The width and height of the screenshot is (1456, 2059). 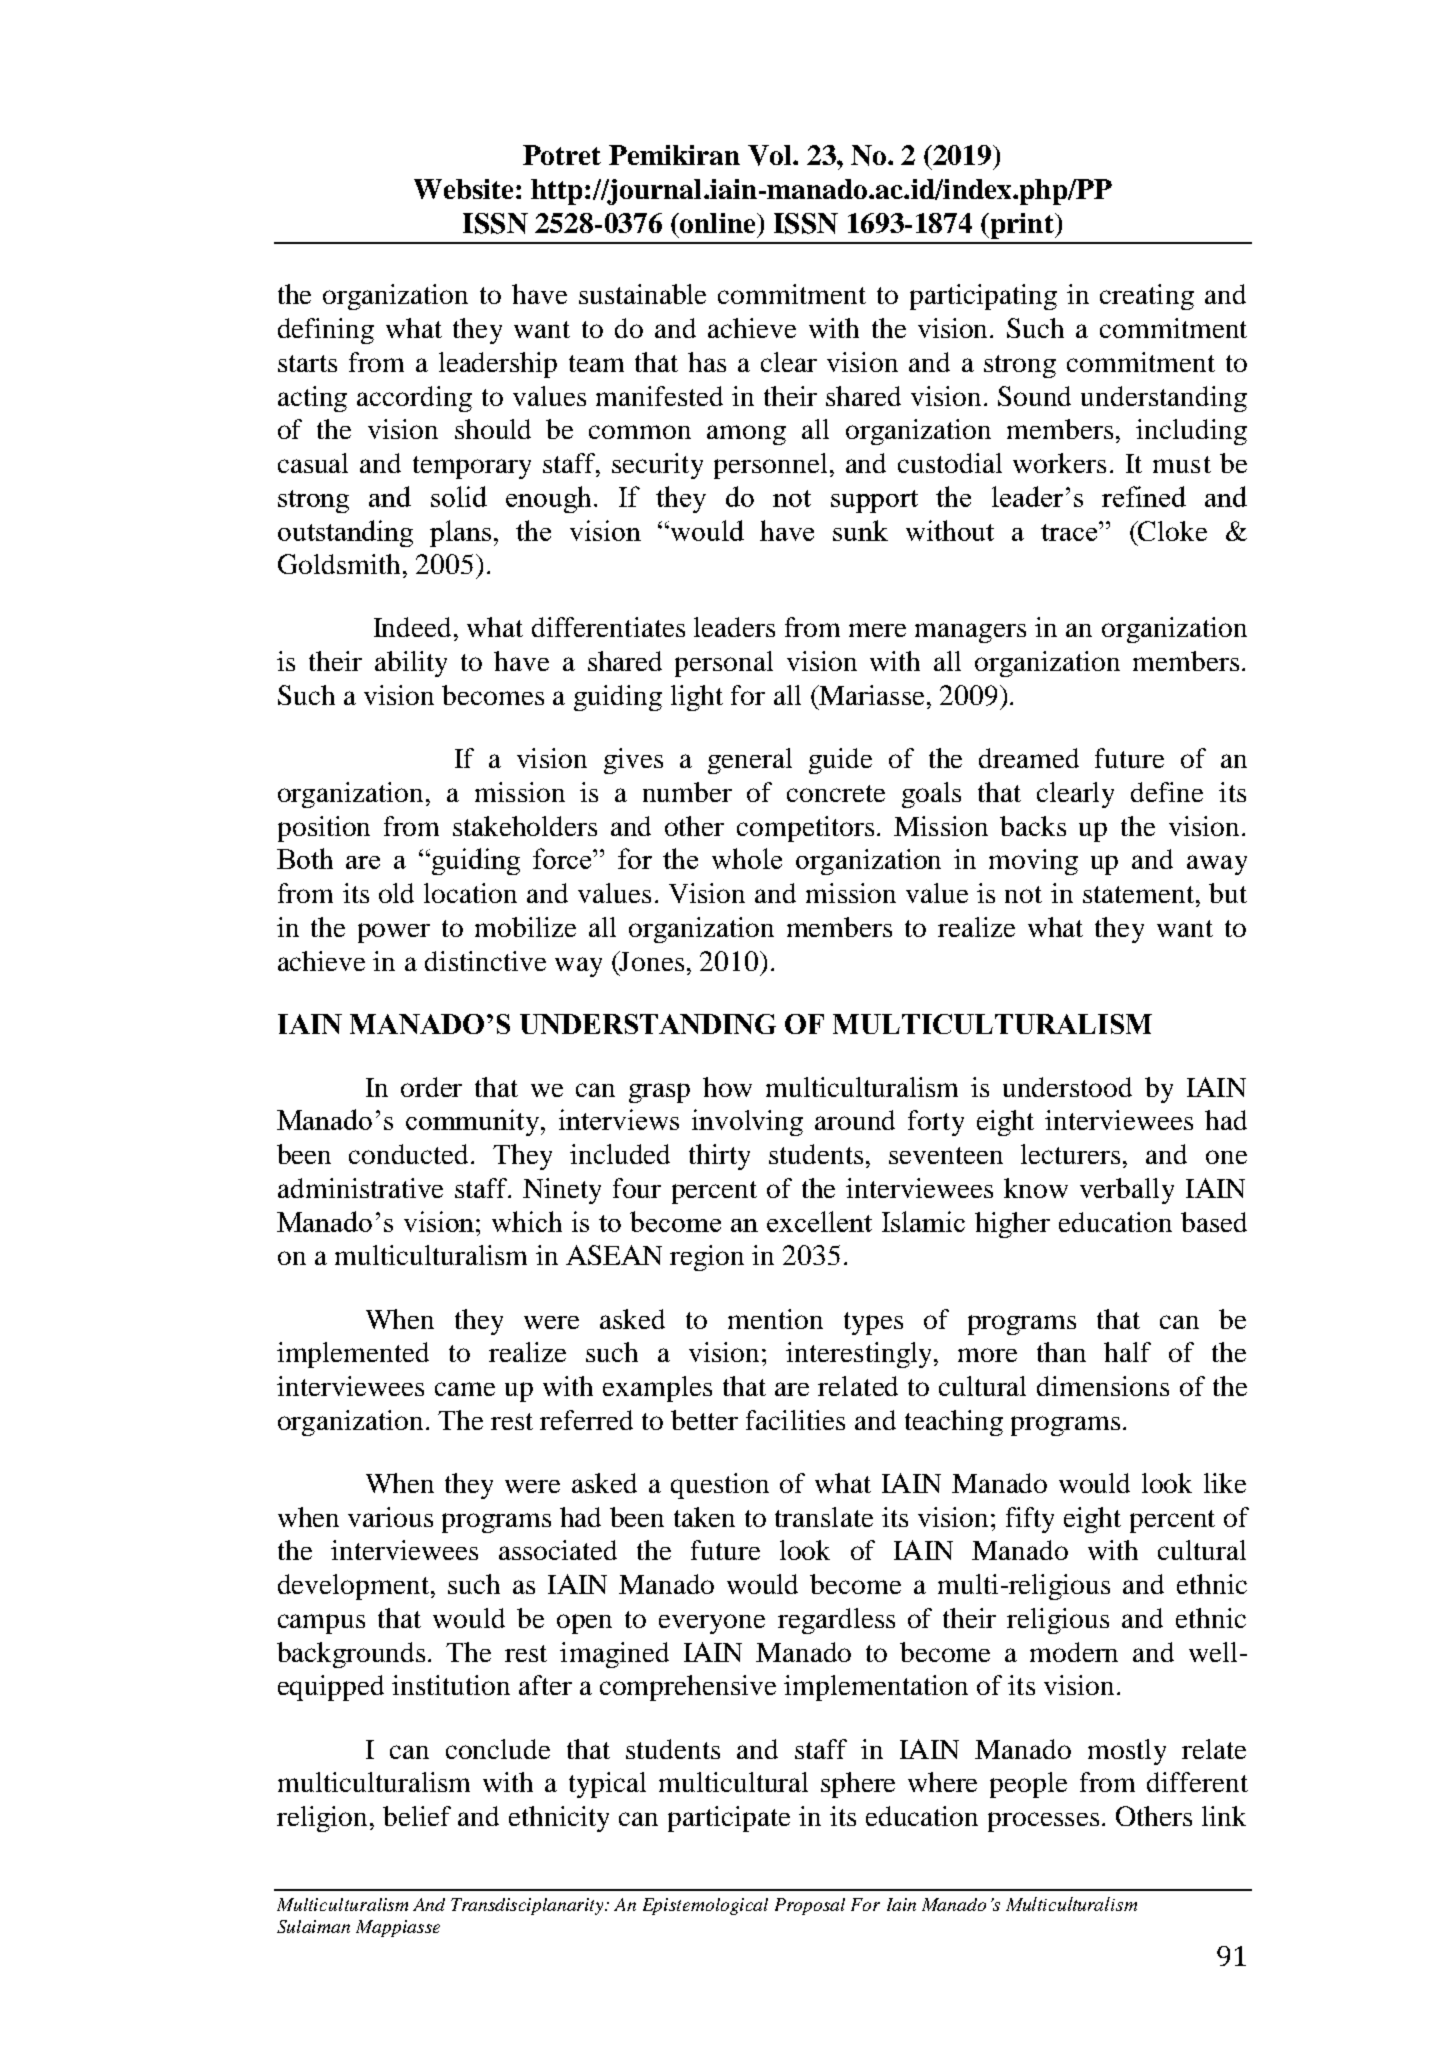 What do you see at coordinates (1067, 1087) in the screenshot?
I see `understood` at bounding box center [1067, 1087].
